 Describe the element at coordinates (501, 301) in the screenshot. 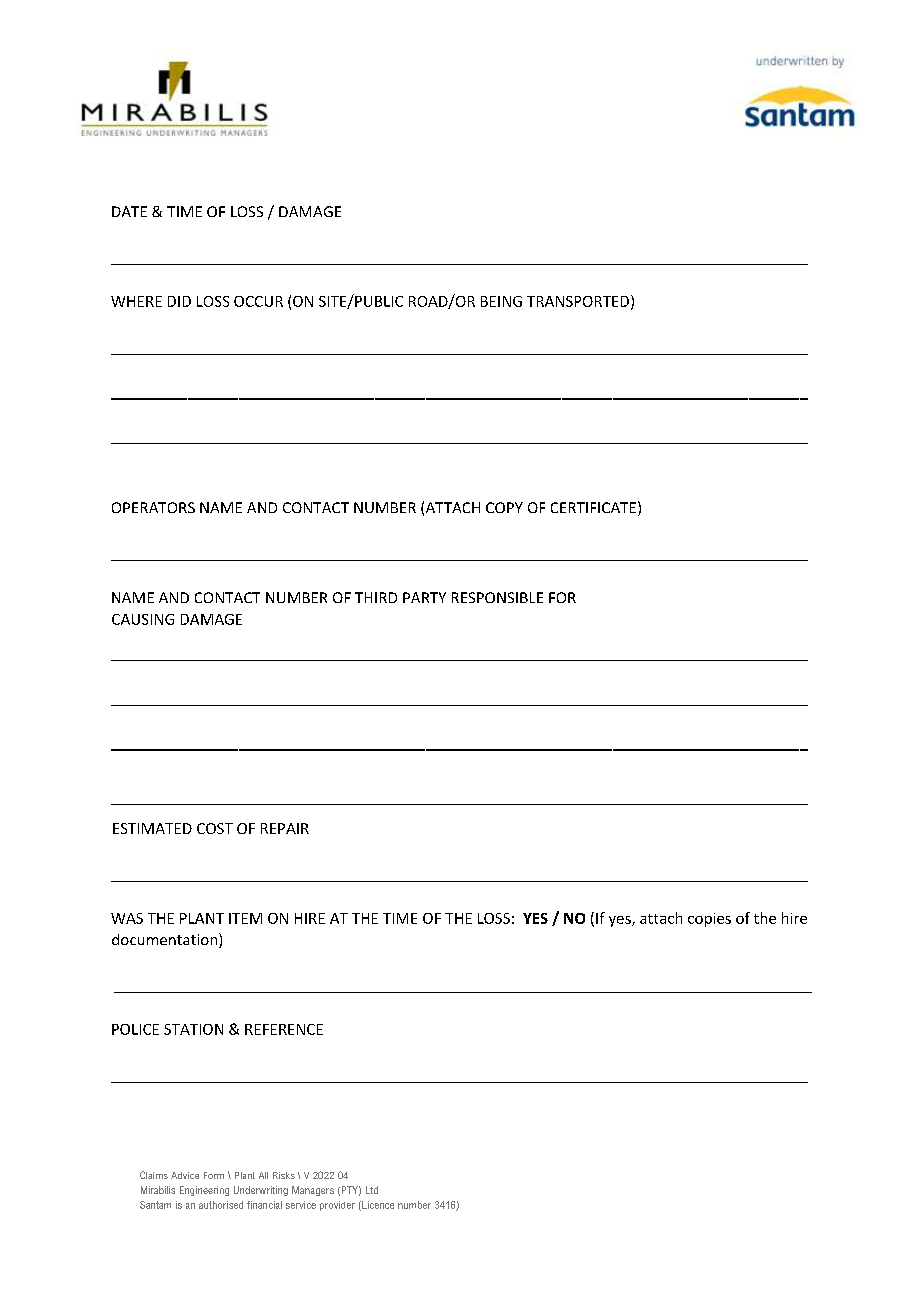

I see `BEING` at that location.
